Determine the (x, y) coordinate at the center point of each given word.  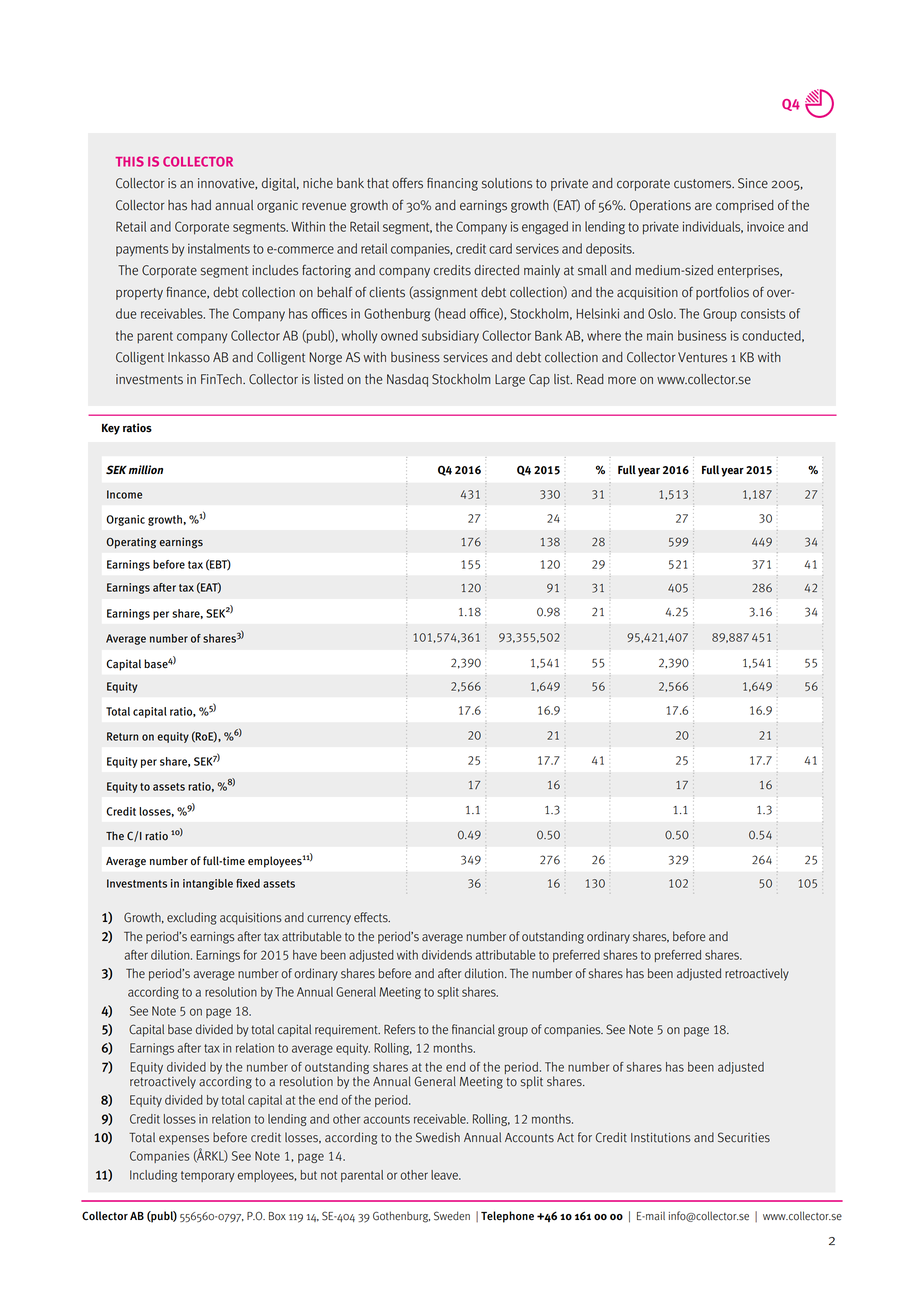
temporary (208, 1176)
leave (445, 1175)
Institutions (661, 1138)
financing (452, 184)
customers (704, 184)
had (201, 205)
